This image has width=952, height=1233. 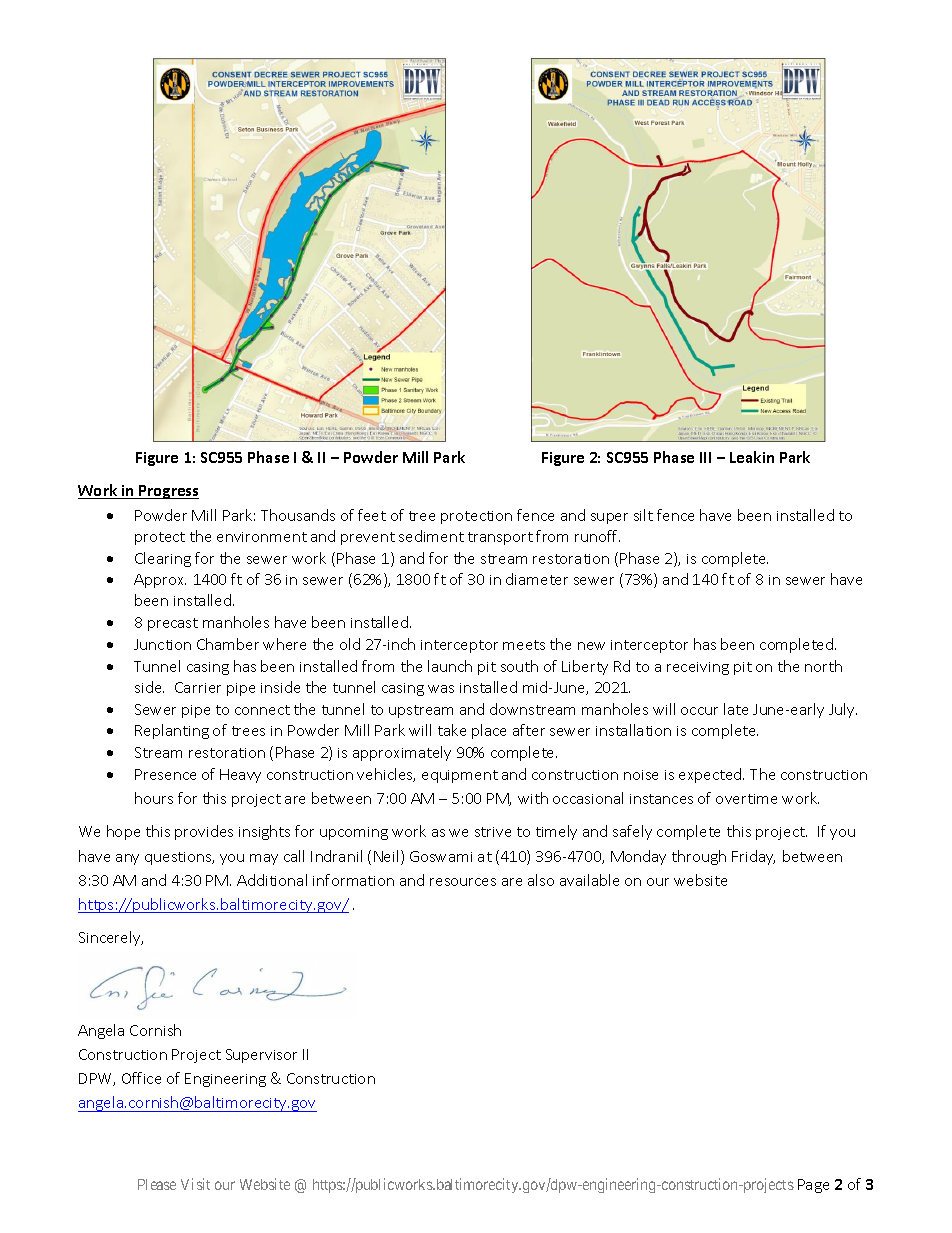 What do you see at coordinates (157, 1184) in the image?
I see `Please` at bounding box center [157, 1184].
